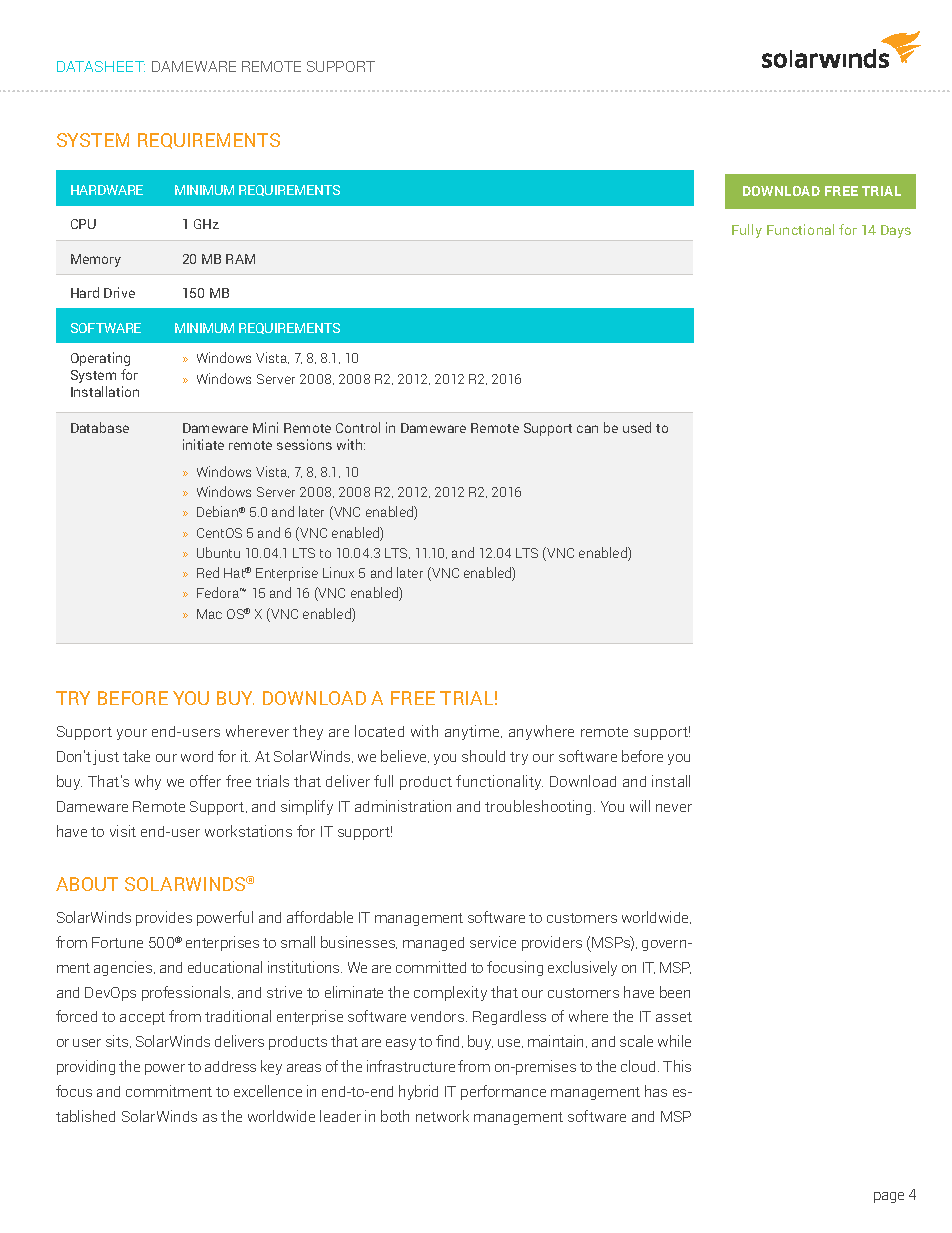 This screenshot has height=1233, width=952. What do you see at coordinates (640, 806) in the screenshot?
I see `will` at bounding box center [640, 806].
